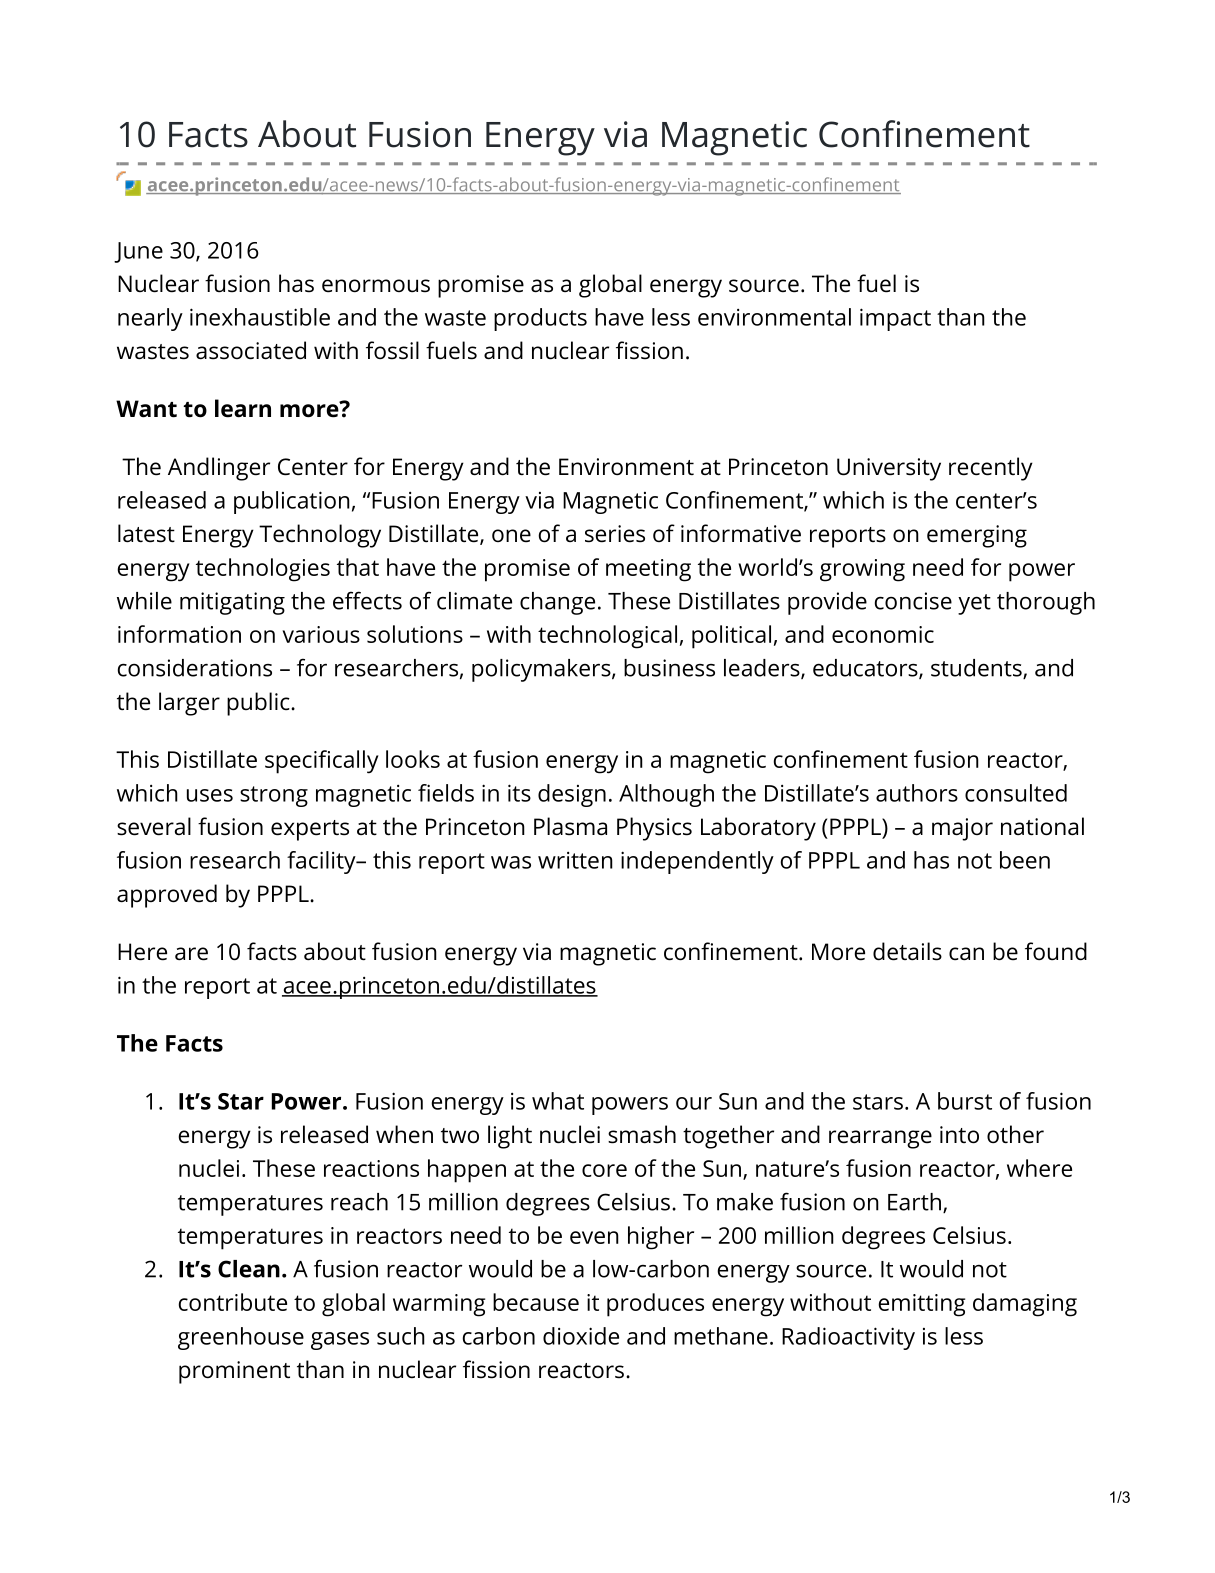 This screenshot has height=1573, width=1215. What do you see at coordinates (581, 1336) in the screenshot?
I see `dioxide` at bounding box center [581, 1336].
